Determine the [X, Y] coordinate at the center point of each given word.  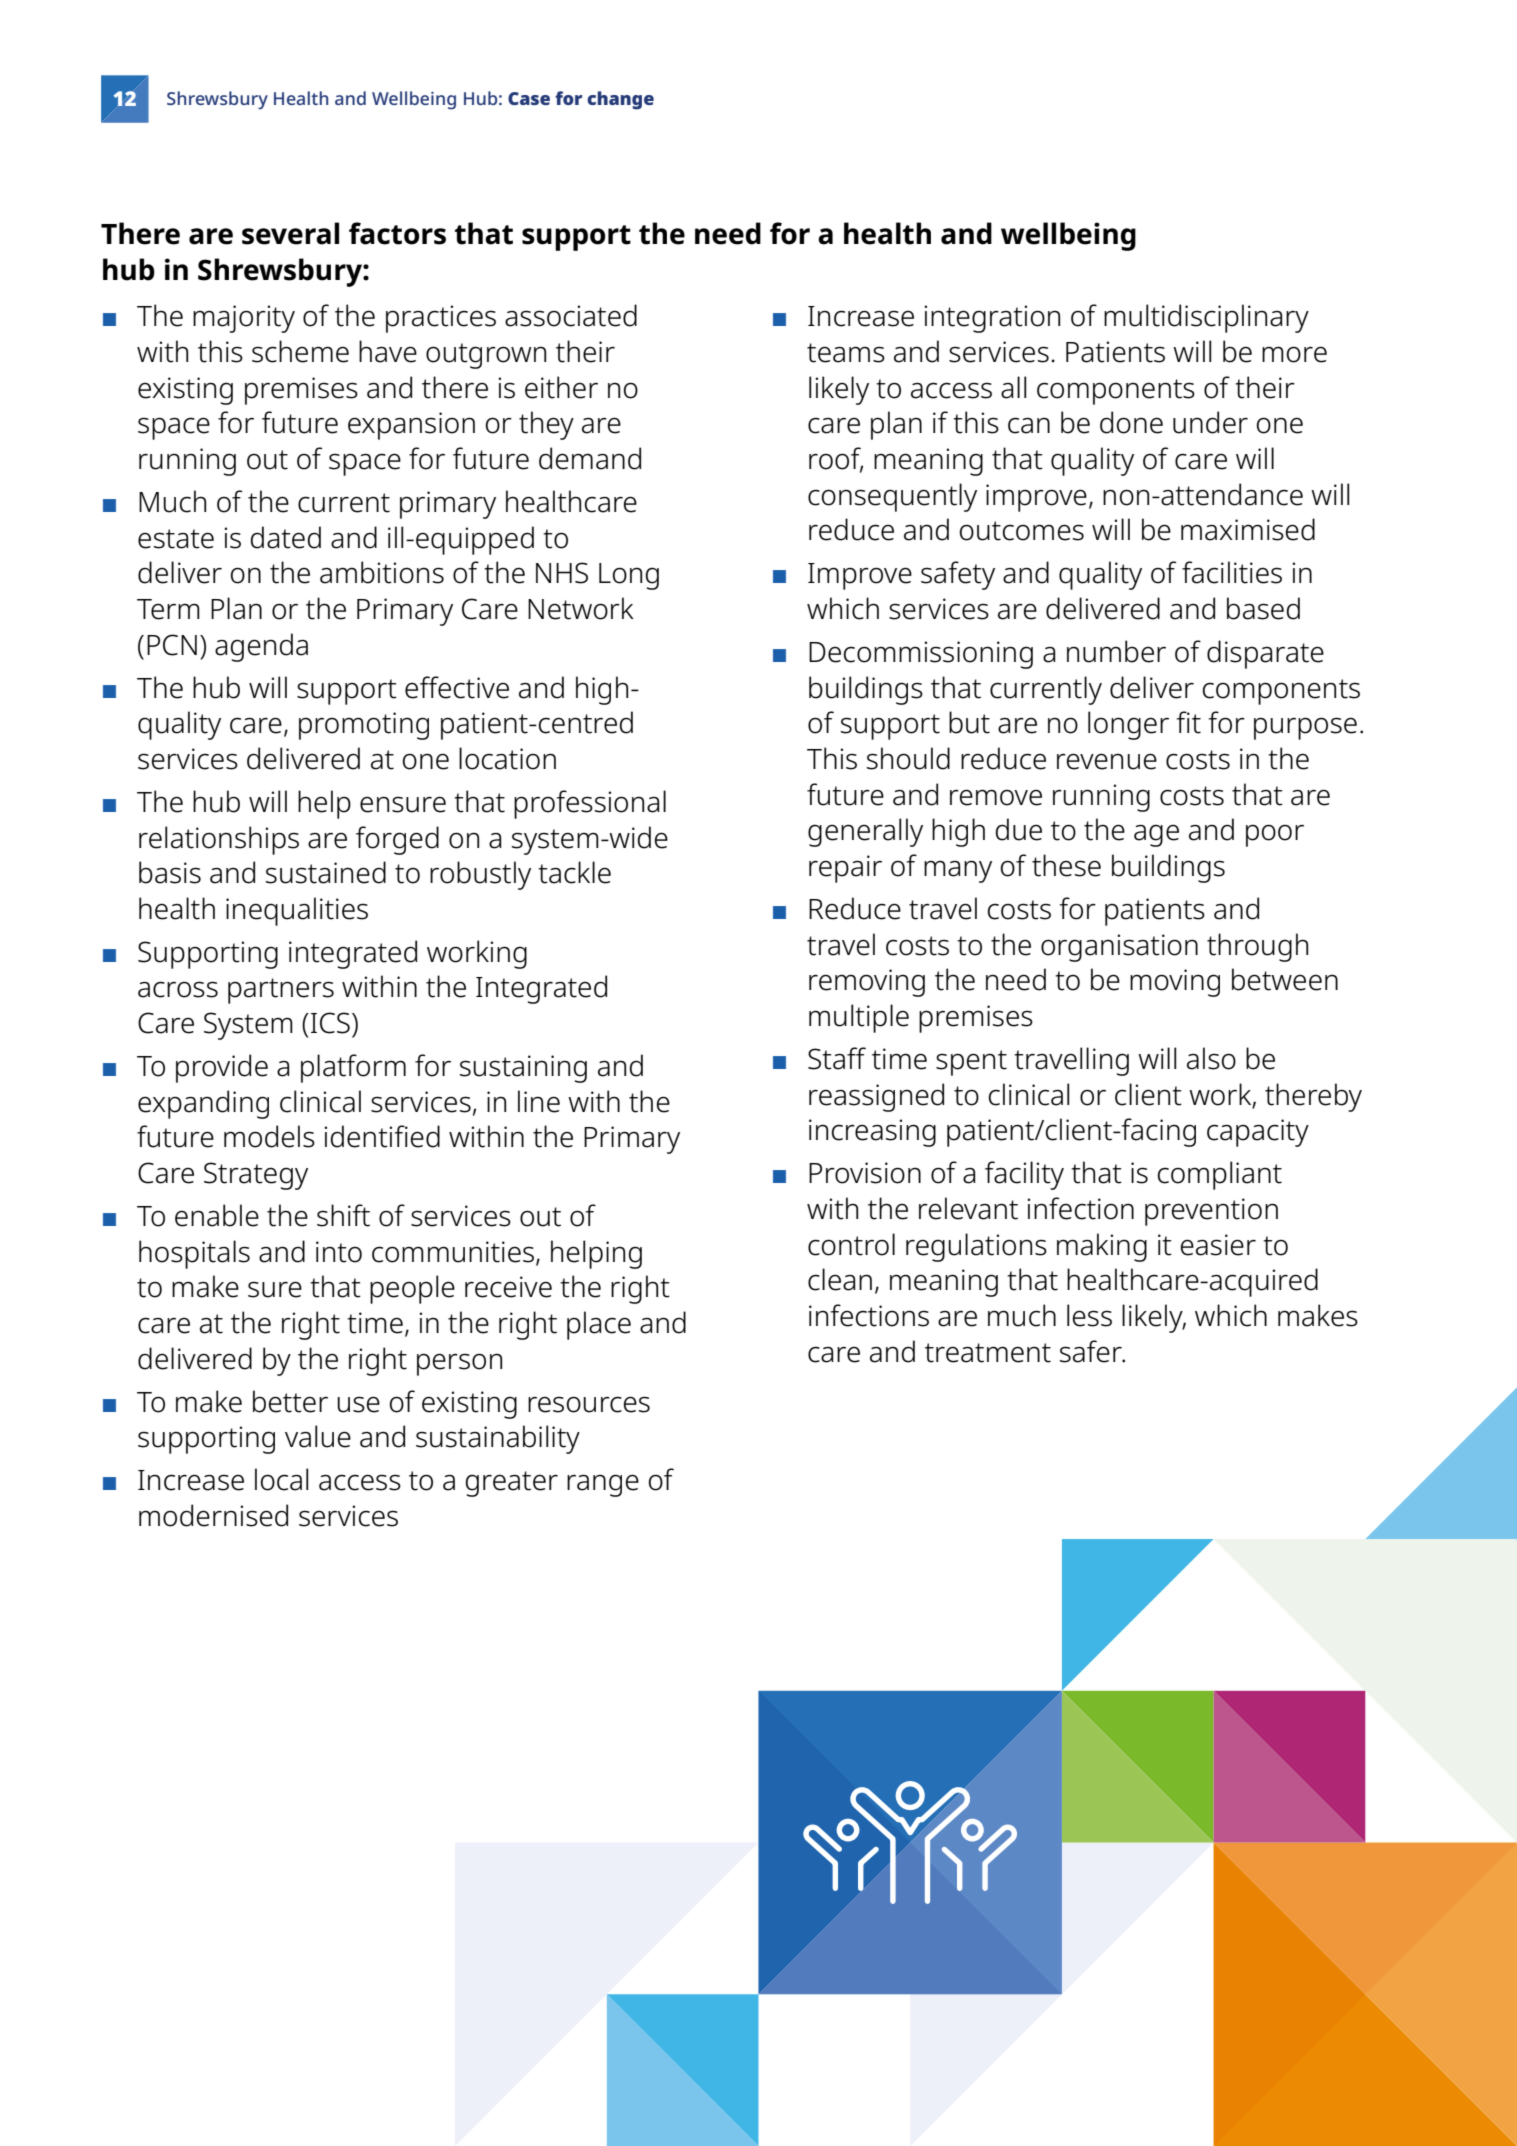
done [1131, 422]
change [620, 100]
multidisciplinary [1206, 318]
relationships [219, 840]
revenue [1107, 761]
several [290, 233]
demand [590, 458]
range [603, 1485]
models [269, 1136]
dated [286, 537]
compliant [1220, 1175]
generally [865, 832]
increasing [872, 1133]
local [281, 1479]
